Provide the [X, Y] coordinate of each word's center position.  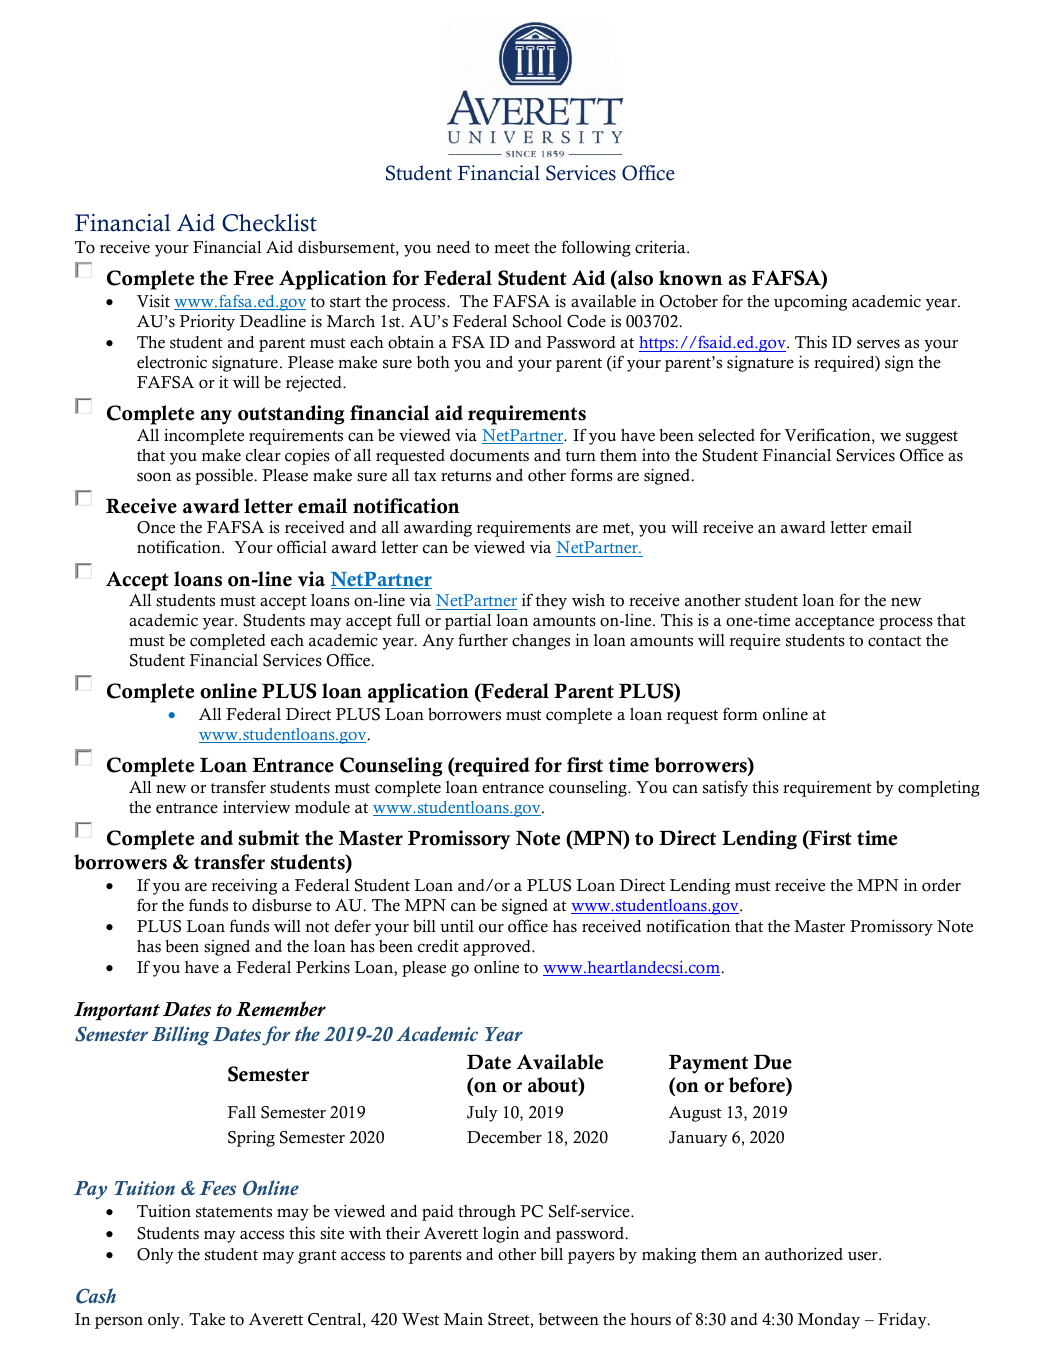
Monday [828, 1321]
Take [207, 1319]
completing [939, 788]
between [569, 1319]
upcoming [810, 303]
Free [253, 278]
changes [541, 642]
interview [256, 807]
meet [512, 248]
